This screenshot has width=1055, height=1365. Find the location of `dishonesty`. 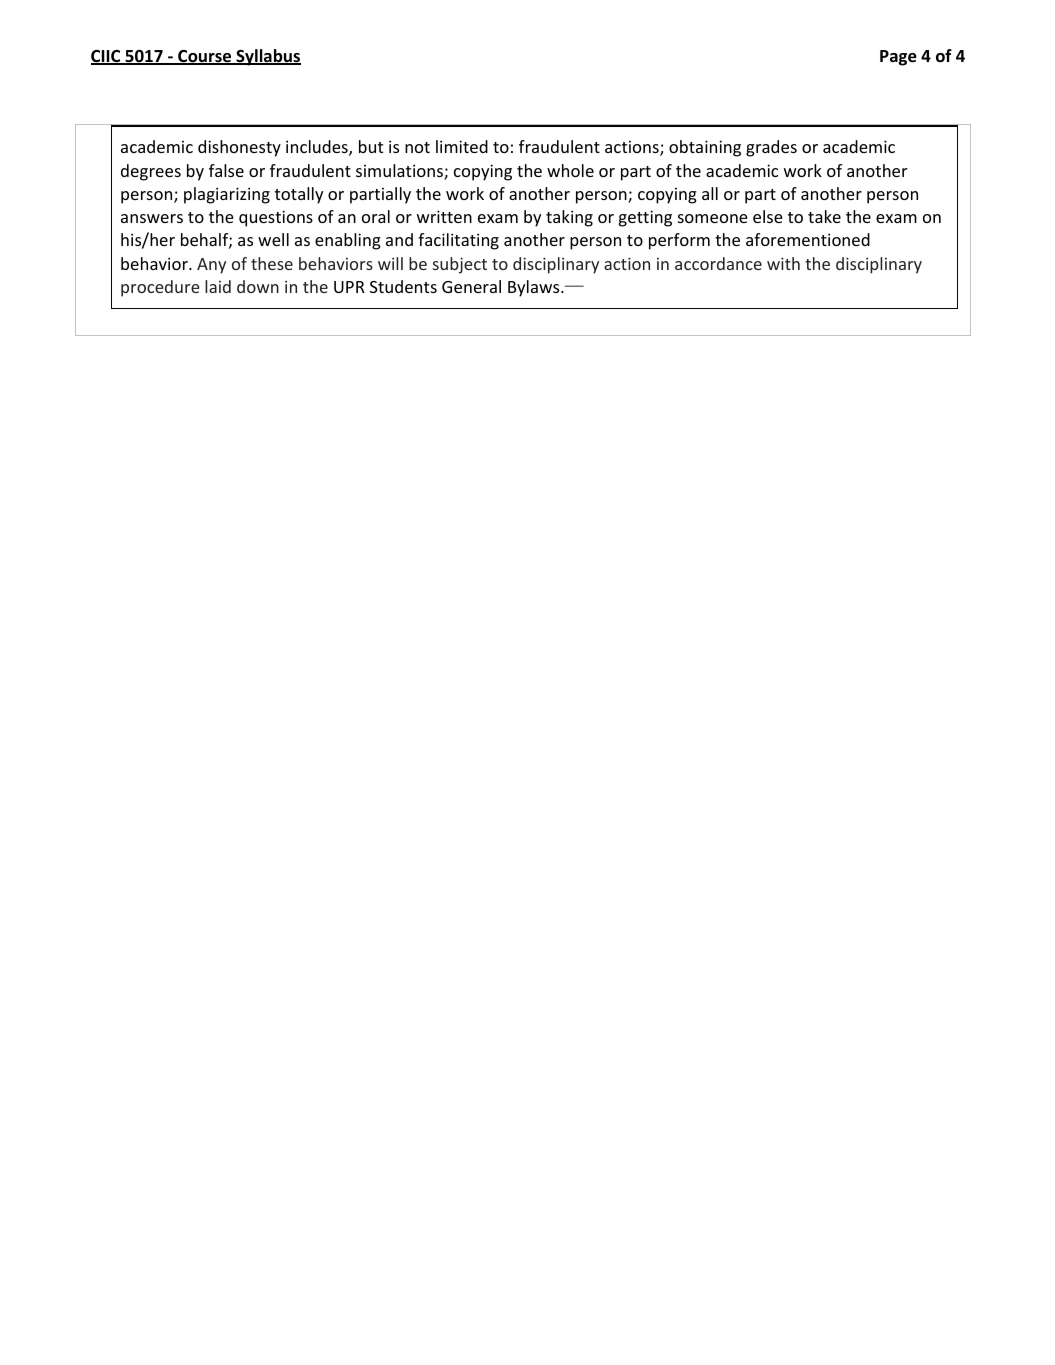

dishonesty is located at coordinates (239, 148).
